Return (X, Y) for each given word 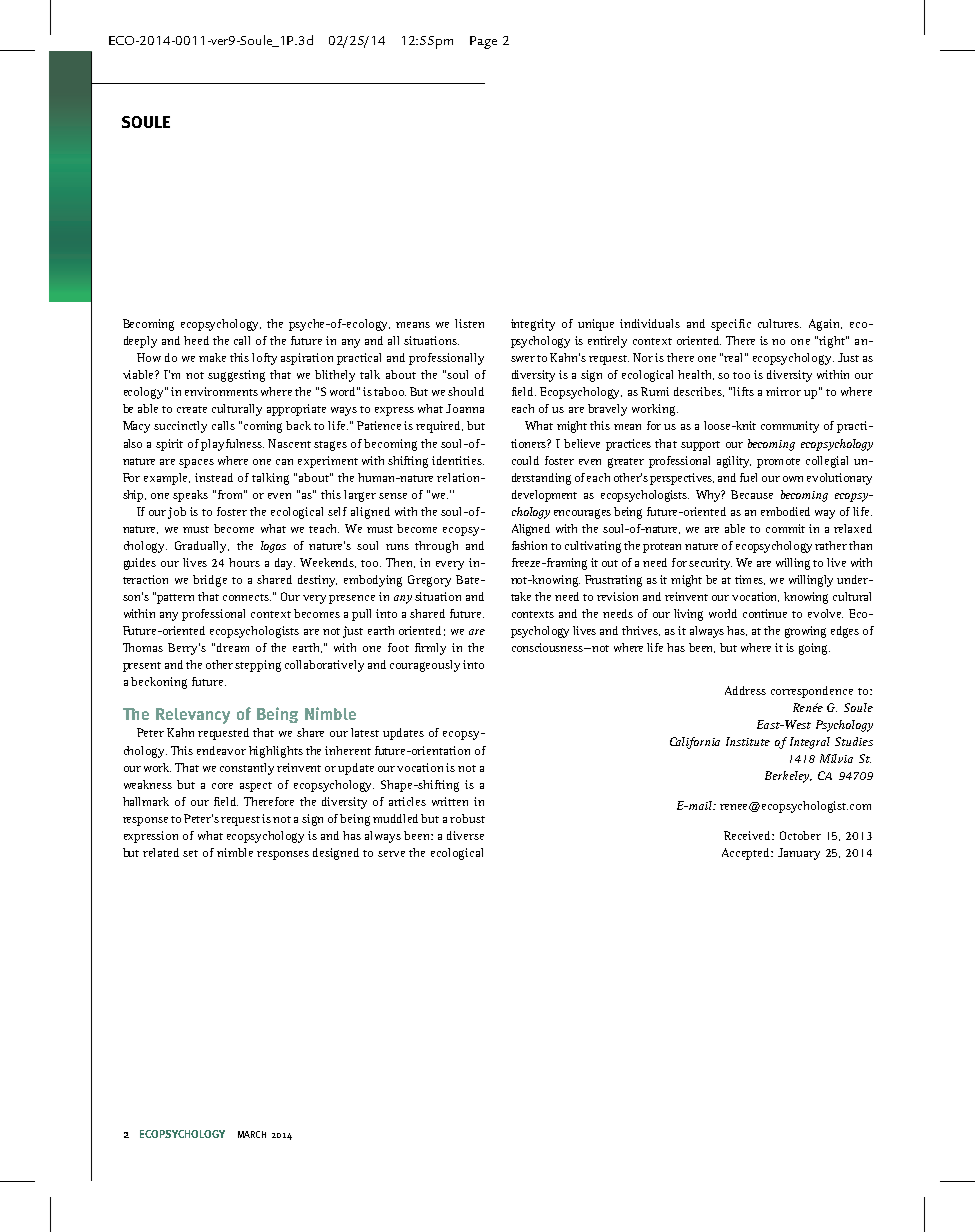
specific (731, 325)
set (190, 853)
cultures (779, 323)
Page (483, 42)
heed (196, 340)
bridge (210, 581)
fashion (529, 545)
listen (469, 323)
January (799, 854)
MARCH (252, 1134)
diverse (465, 835)
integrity (533, 325)
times (750, 580)
